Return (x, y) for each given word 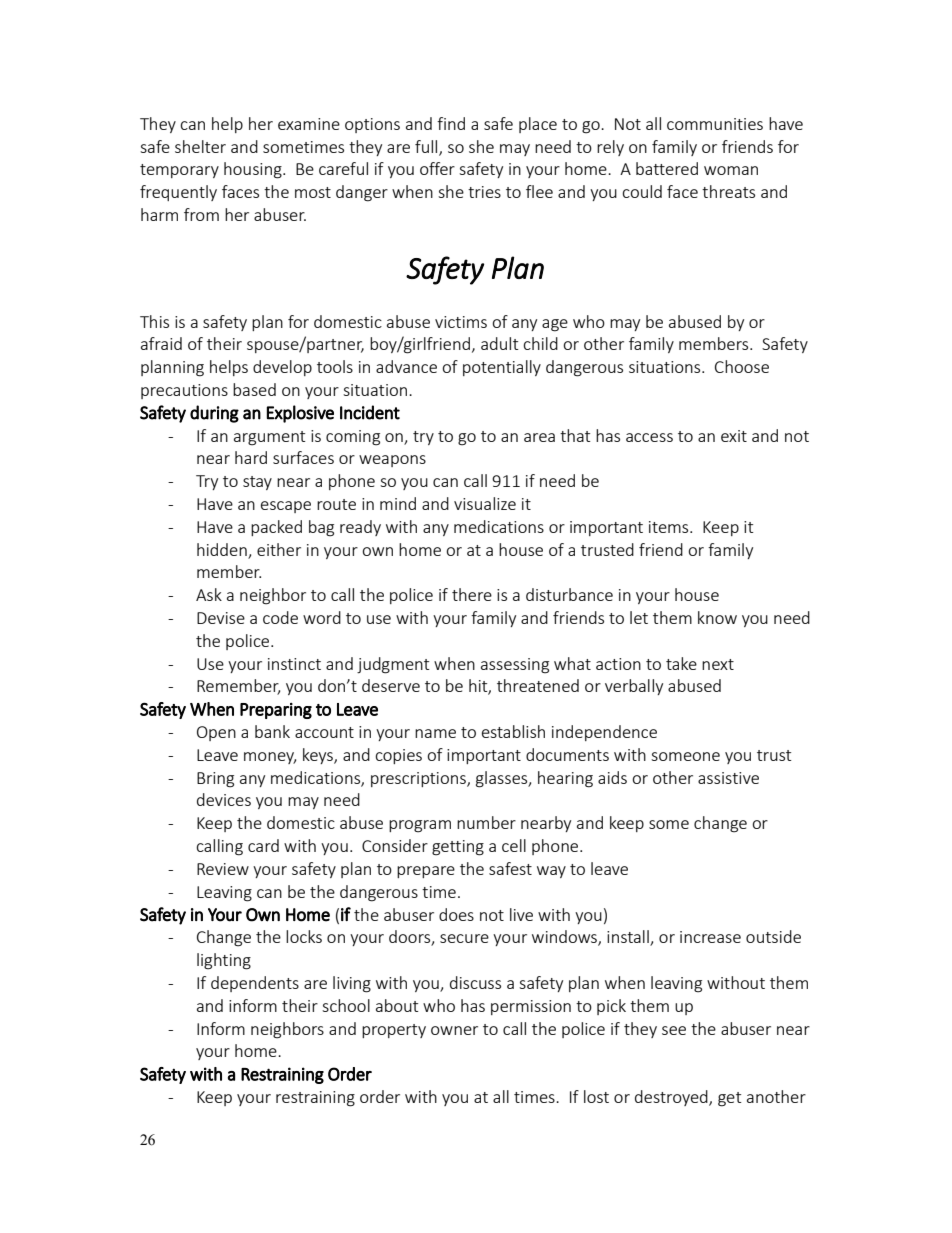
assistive (728, 778)
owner (454, 1030)
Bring (215, 780)
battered (667, 168)
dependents (255, 984)
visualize (485, 503)
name (435, 733)
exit (734, 436)
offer (437, 168)
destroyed (672, 1098)
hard (251, 457)
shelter (200, 146)
